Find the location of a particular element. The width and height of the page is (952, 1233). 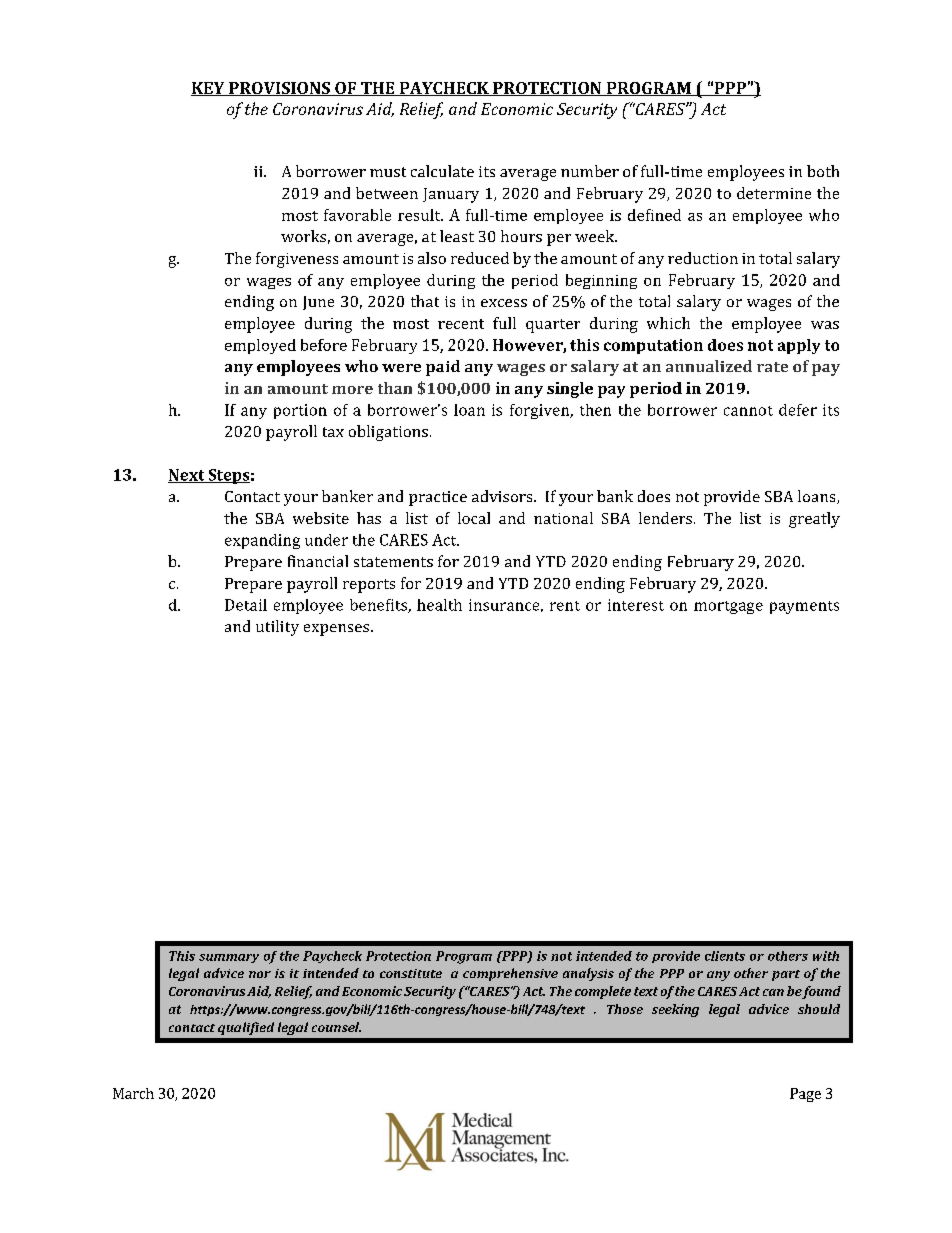

calculate is located at coordinates (442, 171).
